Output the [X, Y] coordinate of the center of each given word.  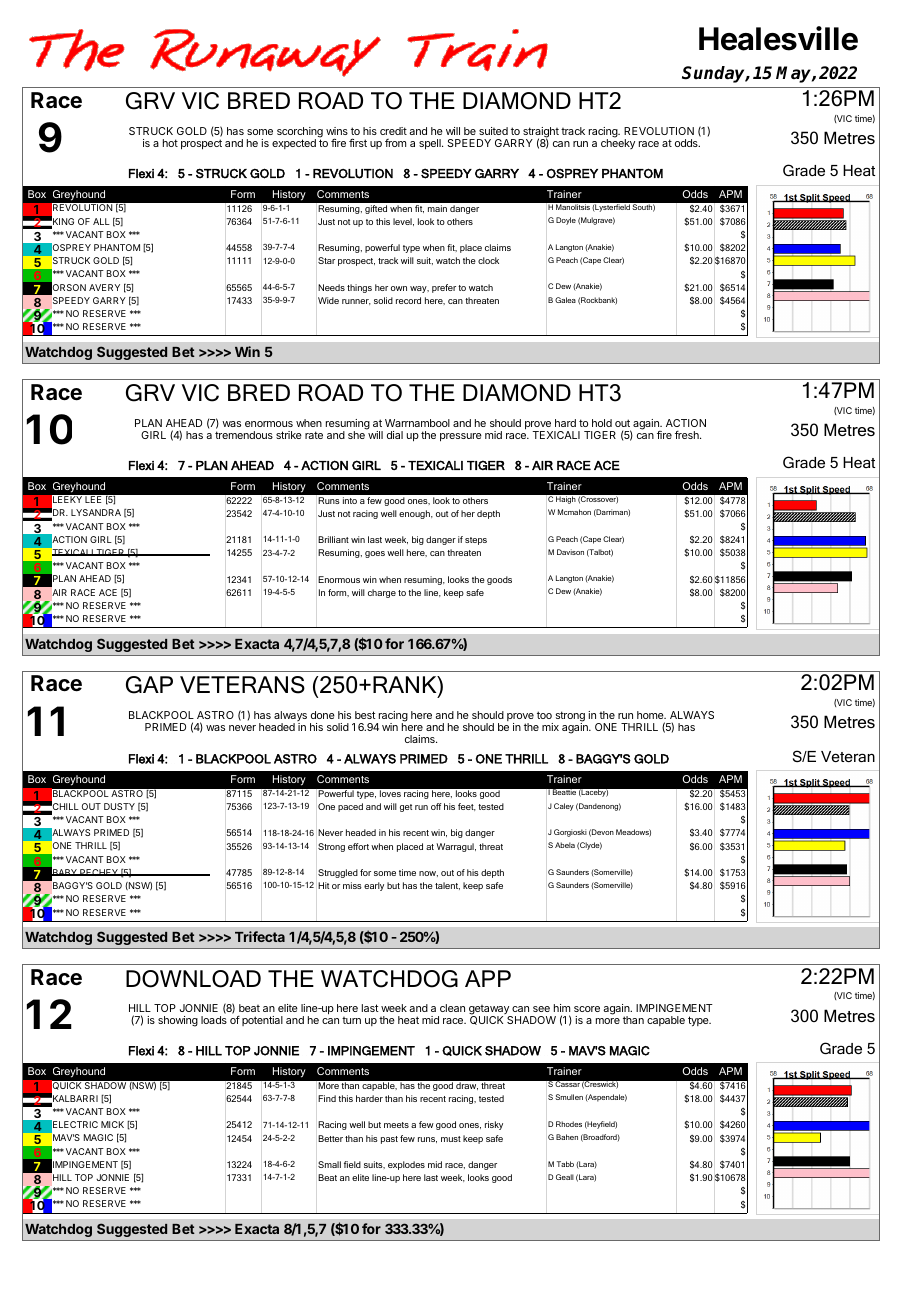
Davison [570, 552]
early [374, 886]
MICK [112, 1124]
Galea [565, 300]
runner [356, 302]
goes [375, 554]
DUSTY [119, 806]
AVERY [104, 287]
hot [170, 143]
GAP [149, 685]
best [365, 715]
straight [540, 133]
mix [550, 727]
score [587, 1009]
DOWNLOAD [193, 979]
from [395, 143]
